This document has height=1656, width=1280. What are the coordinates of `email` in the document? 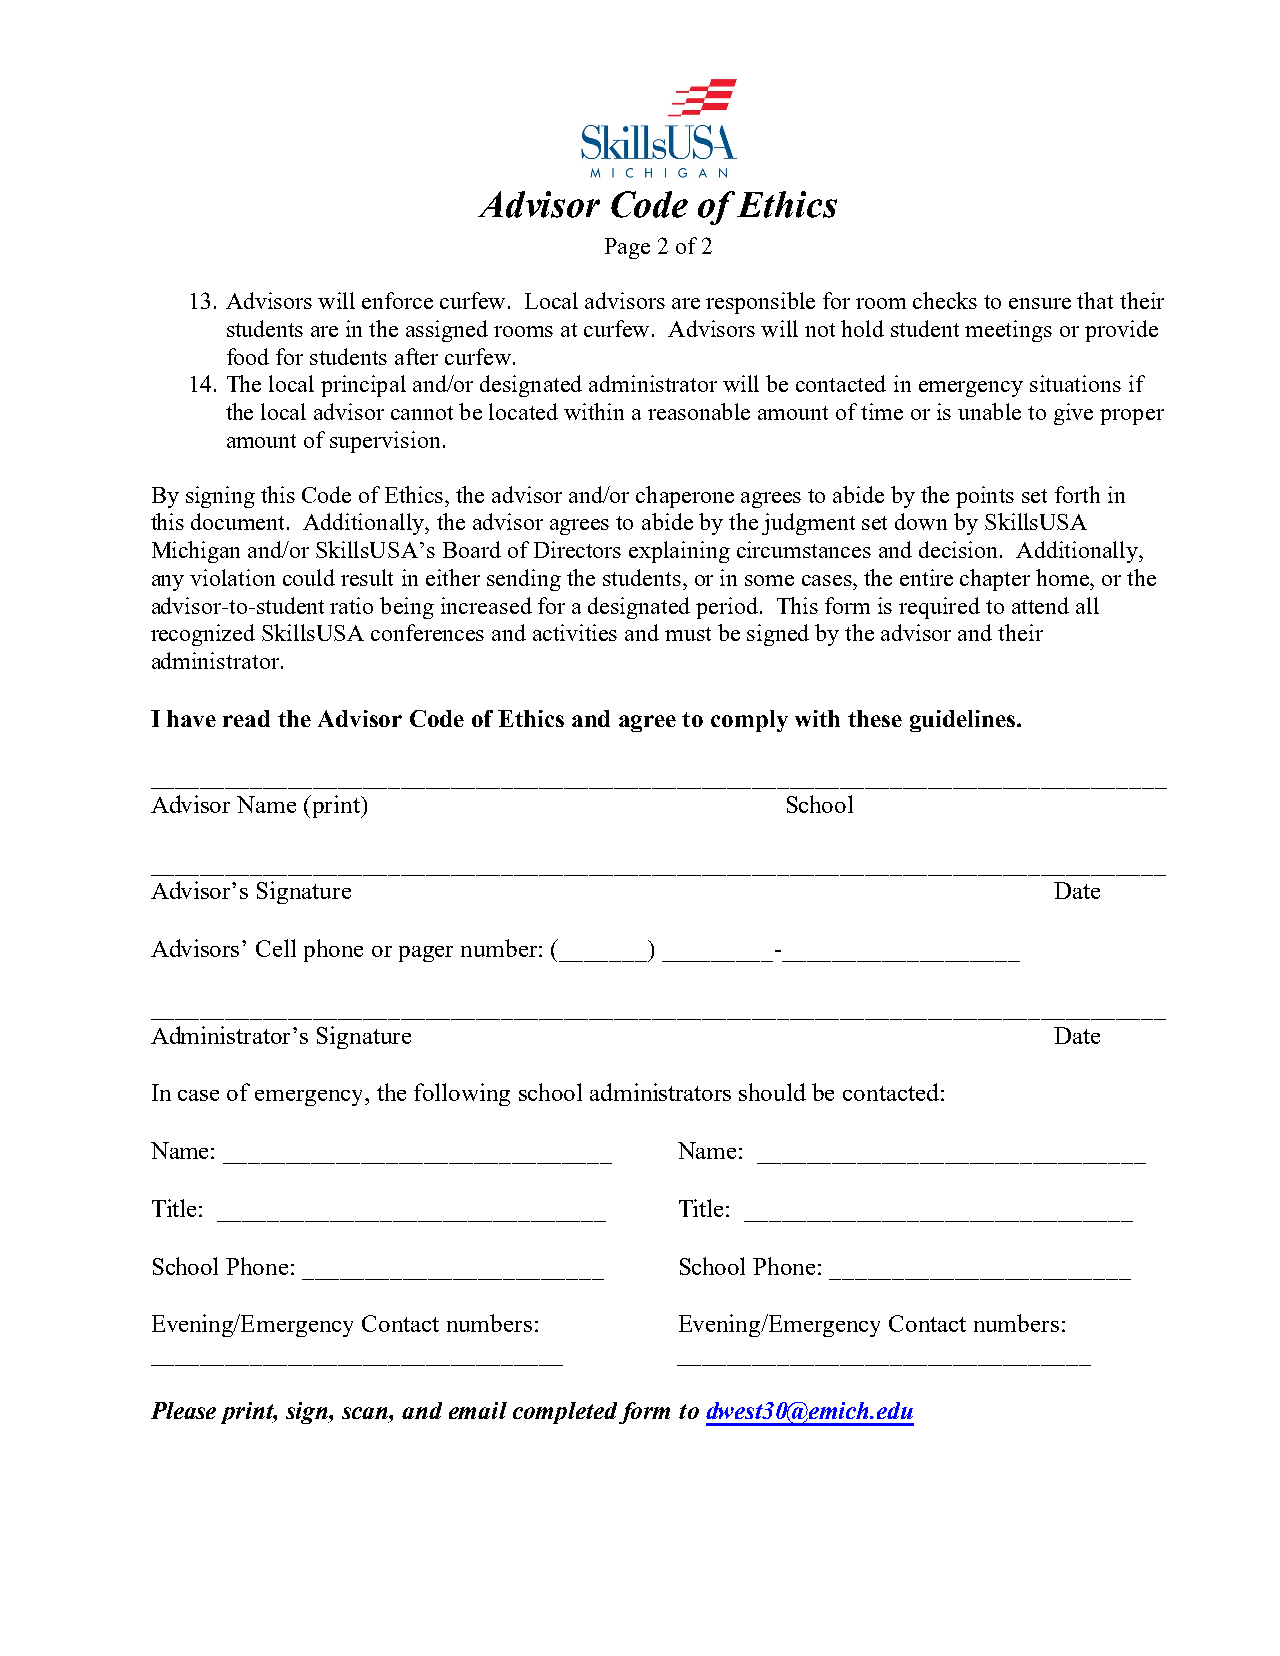 It's located at (478, 1410).
